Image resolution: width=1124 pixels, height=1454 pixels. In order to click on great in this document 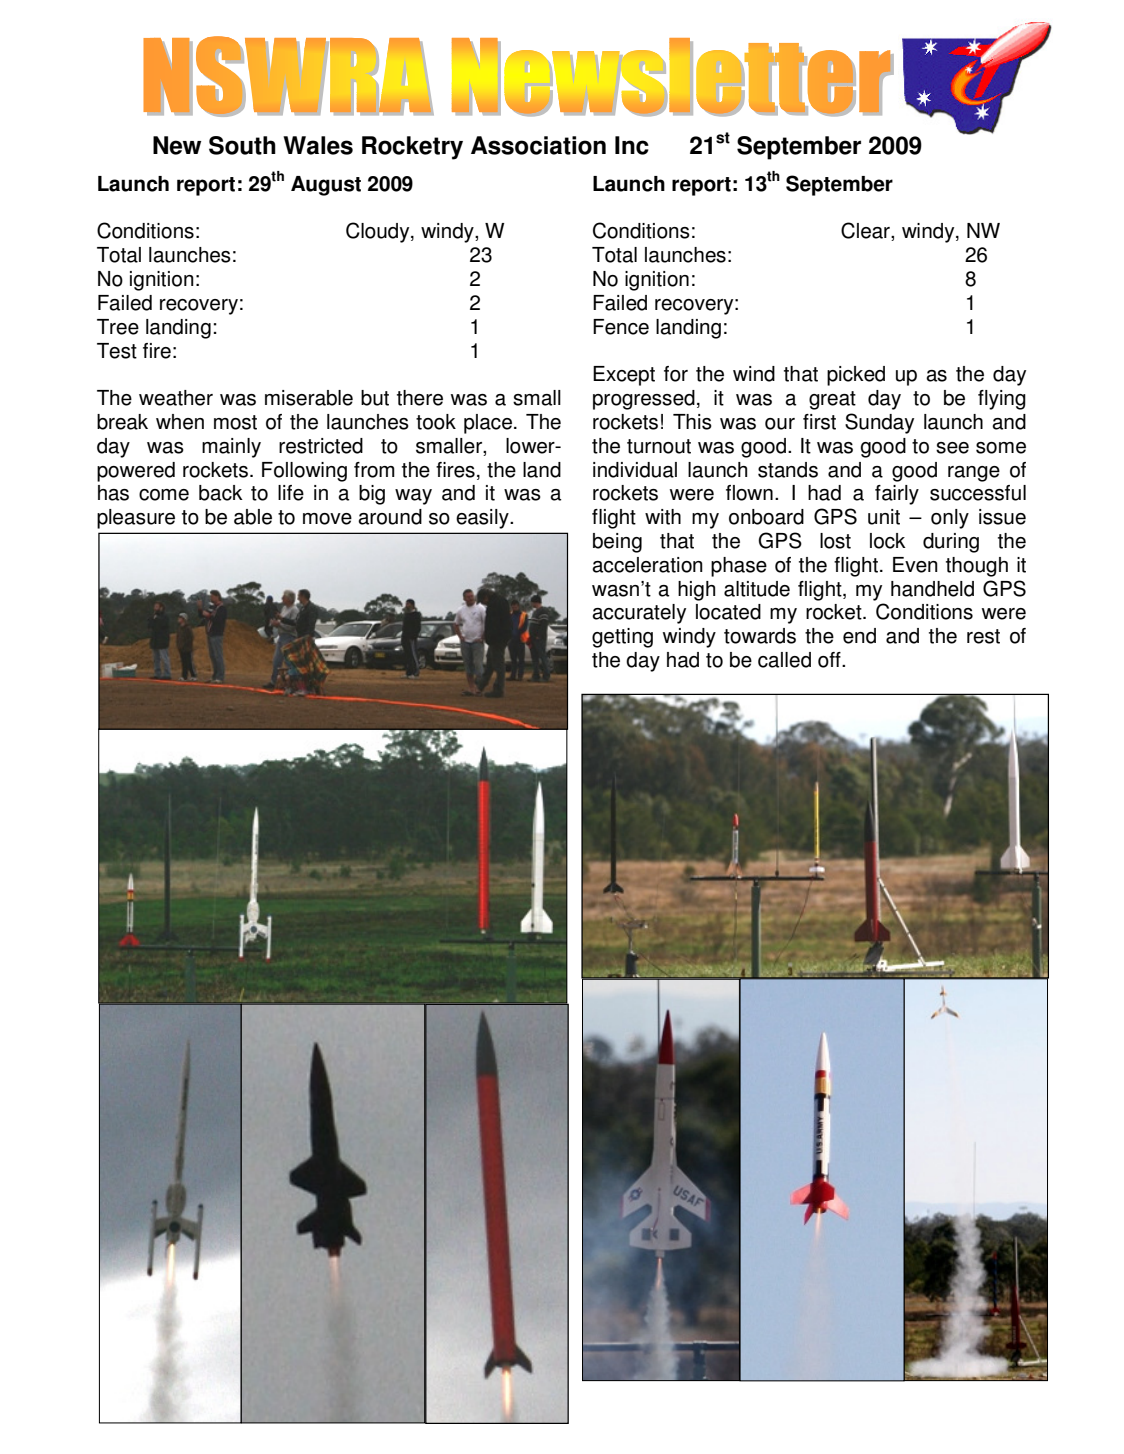, I will do `click(832, 400)`.
